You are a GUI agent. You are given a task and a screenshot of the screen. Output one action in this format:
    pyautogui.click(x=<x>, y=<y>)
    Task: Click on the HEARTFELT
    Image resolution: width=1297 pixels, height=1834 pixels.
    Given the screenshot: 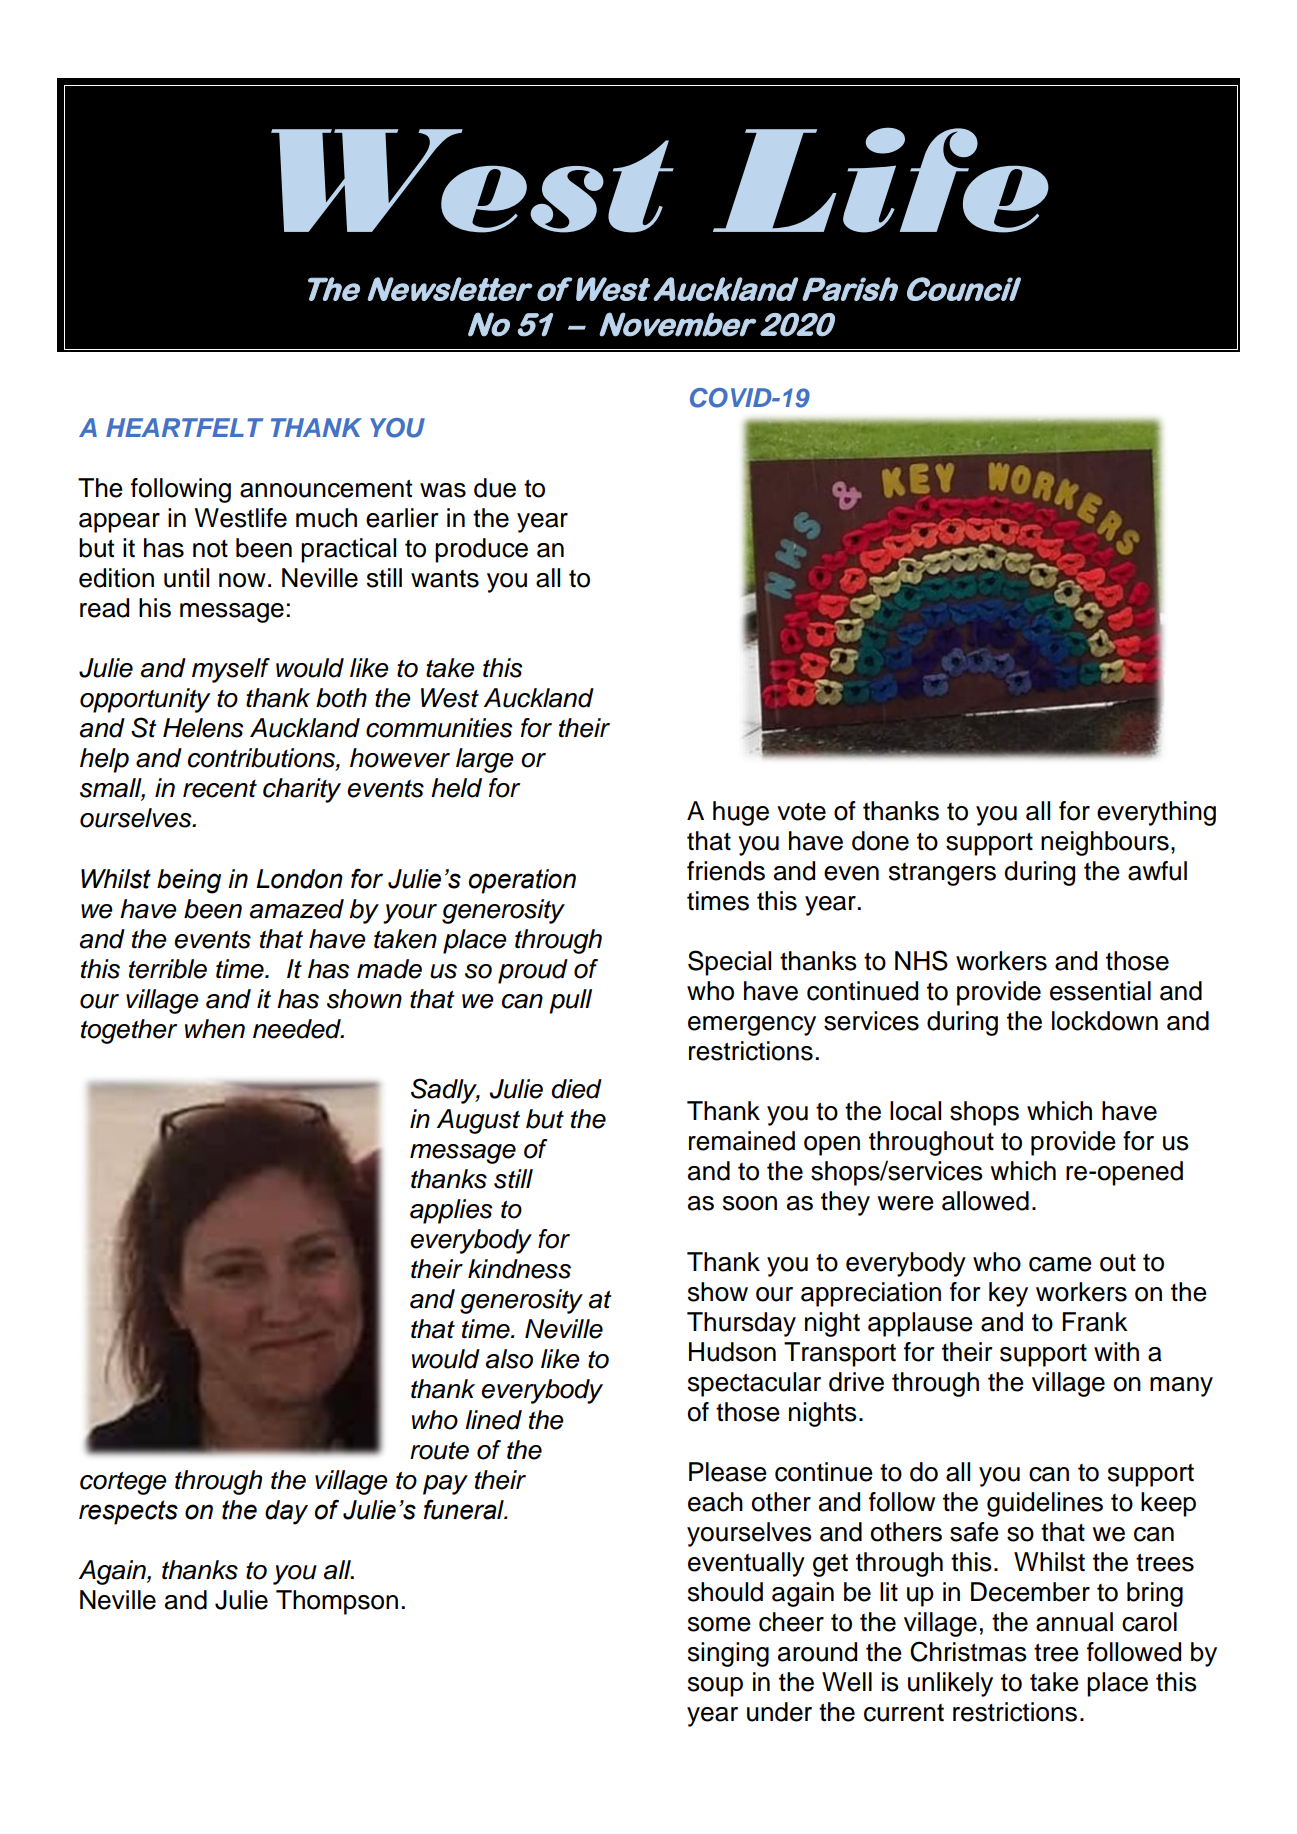 What is the action you would take?
    pyautogui.click(x=184, y=427)
